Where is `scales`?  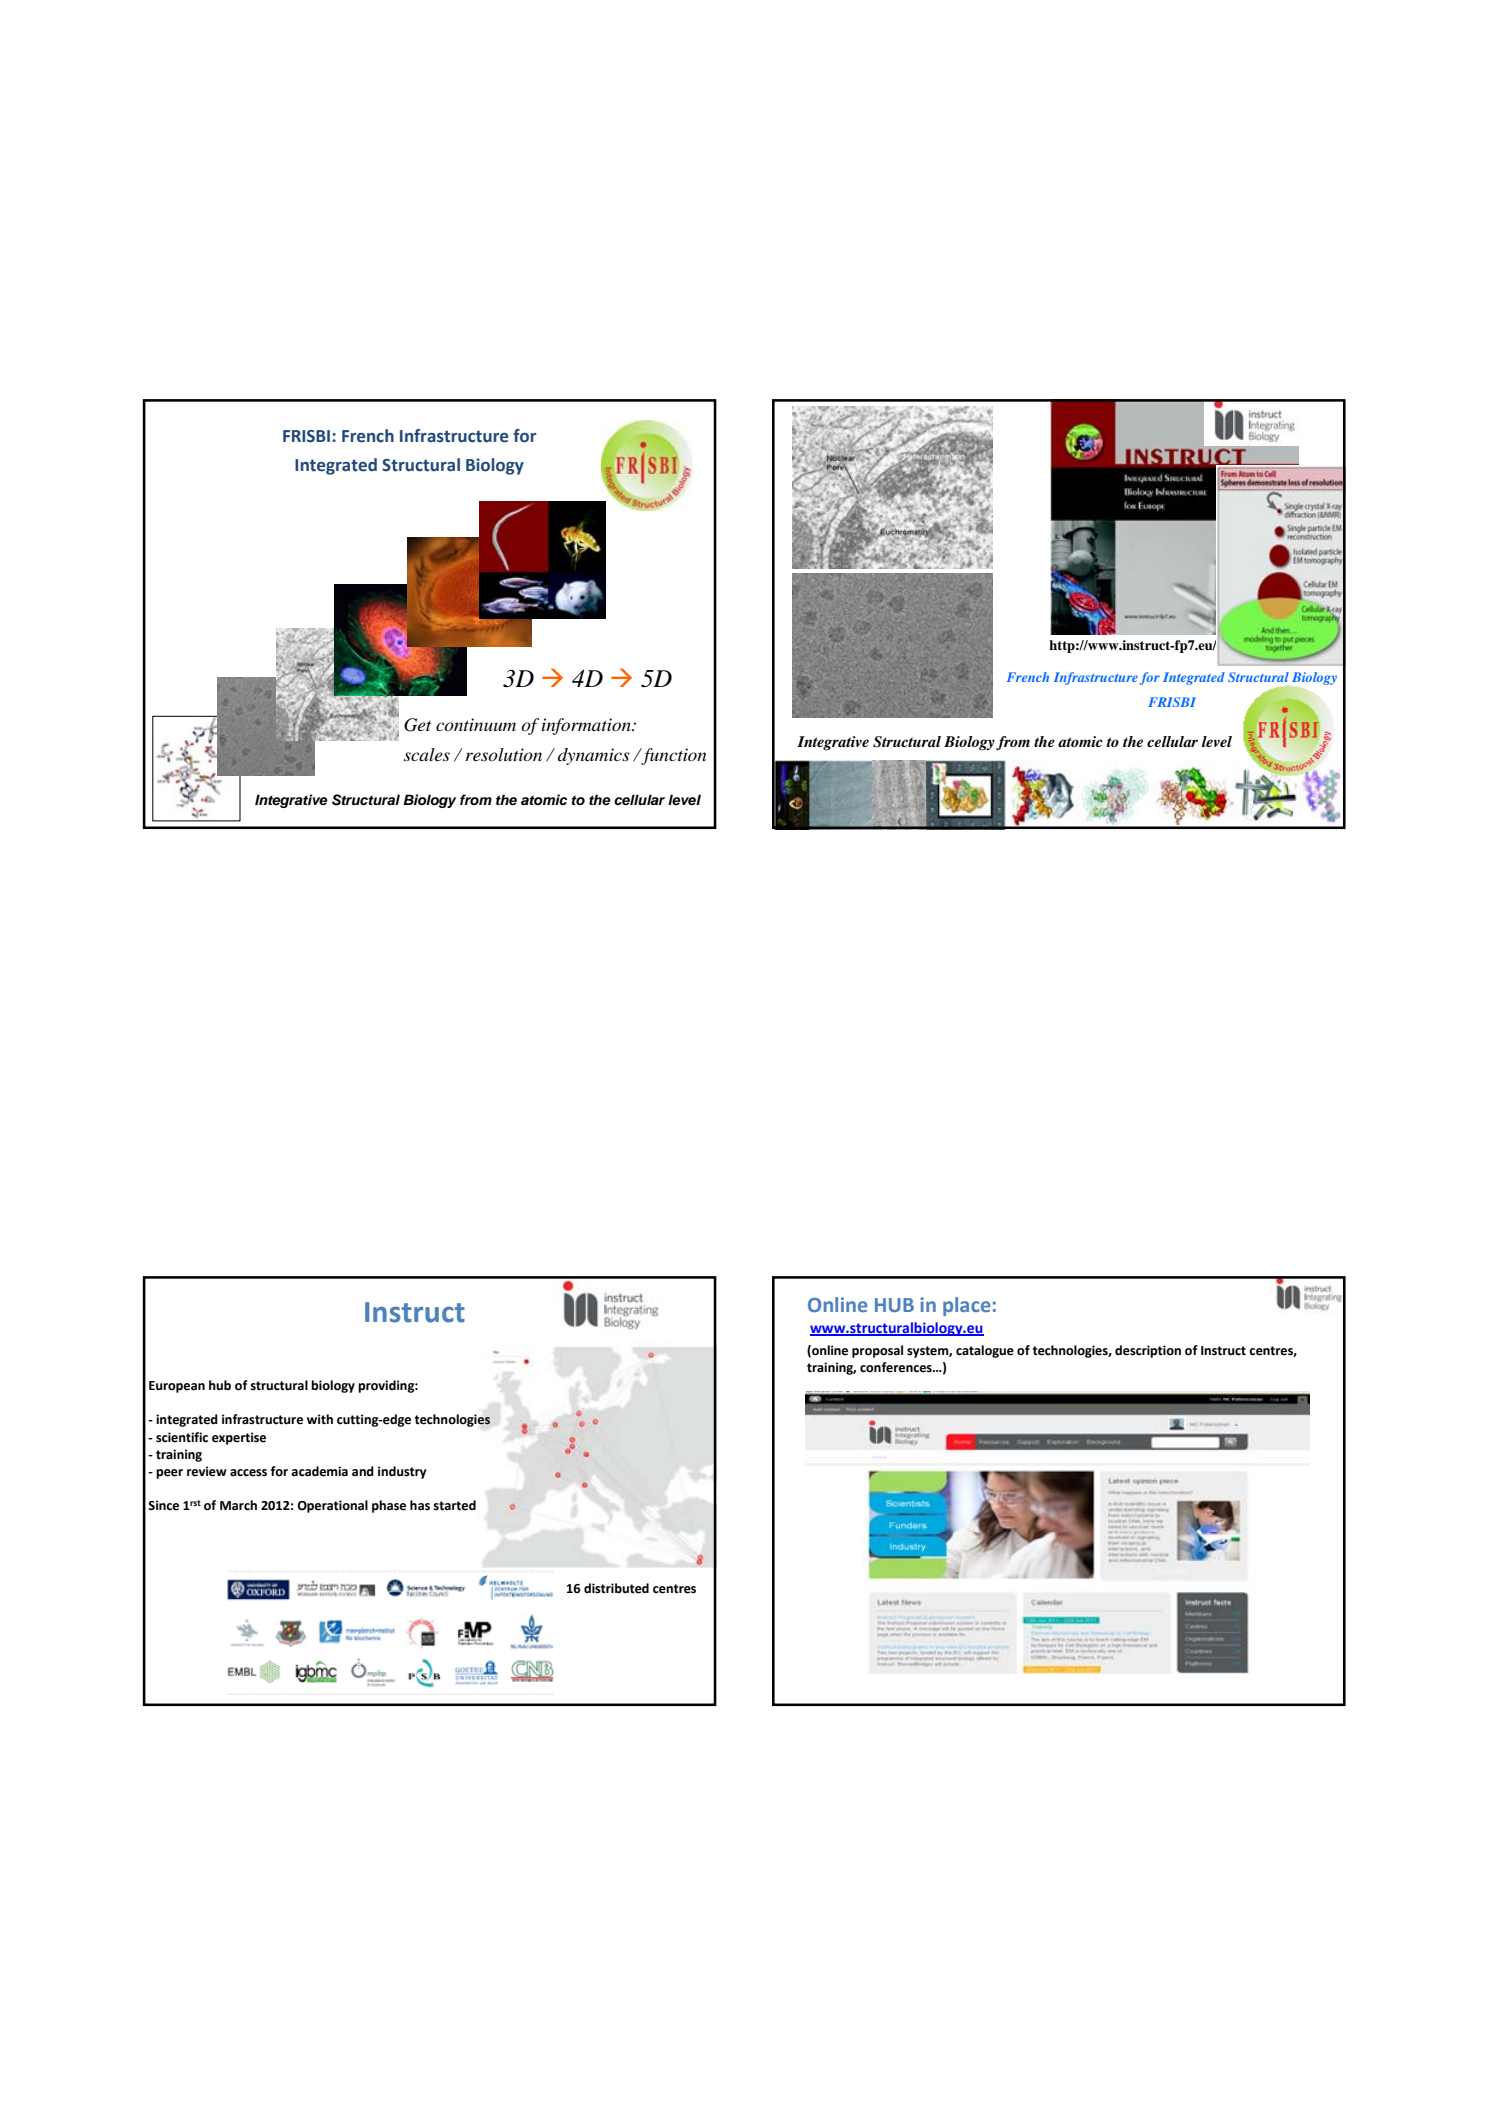 scales is located at coordinates (427, 754).
